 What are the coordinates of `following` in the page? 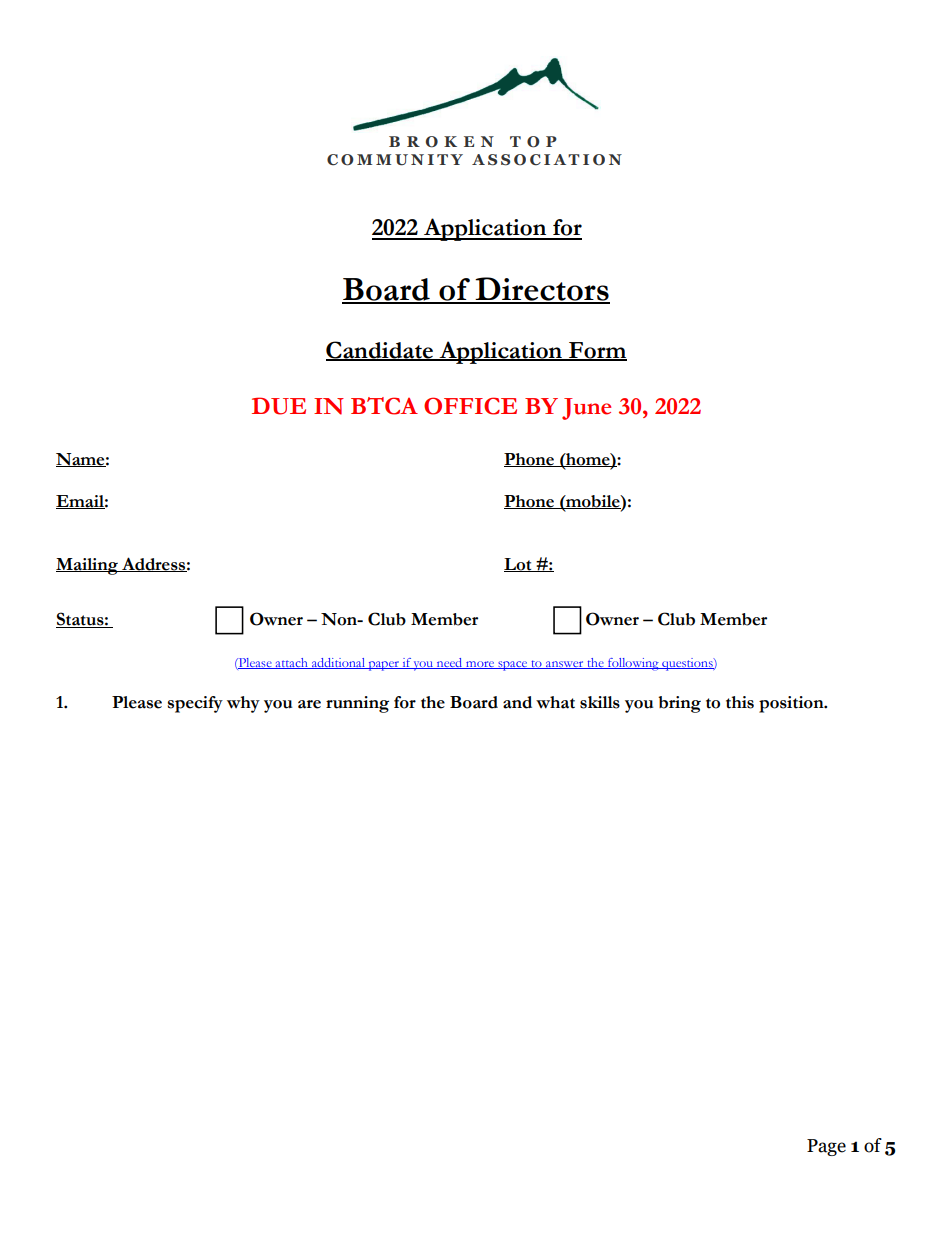 It's located at (633, 664).
